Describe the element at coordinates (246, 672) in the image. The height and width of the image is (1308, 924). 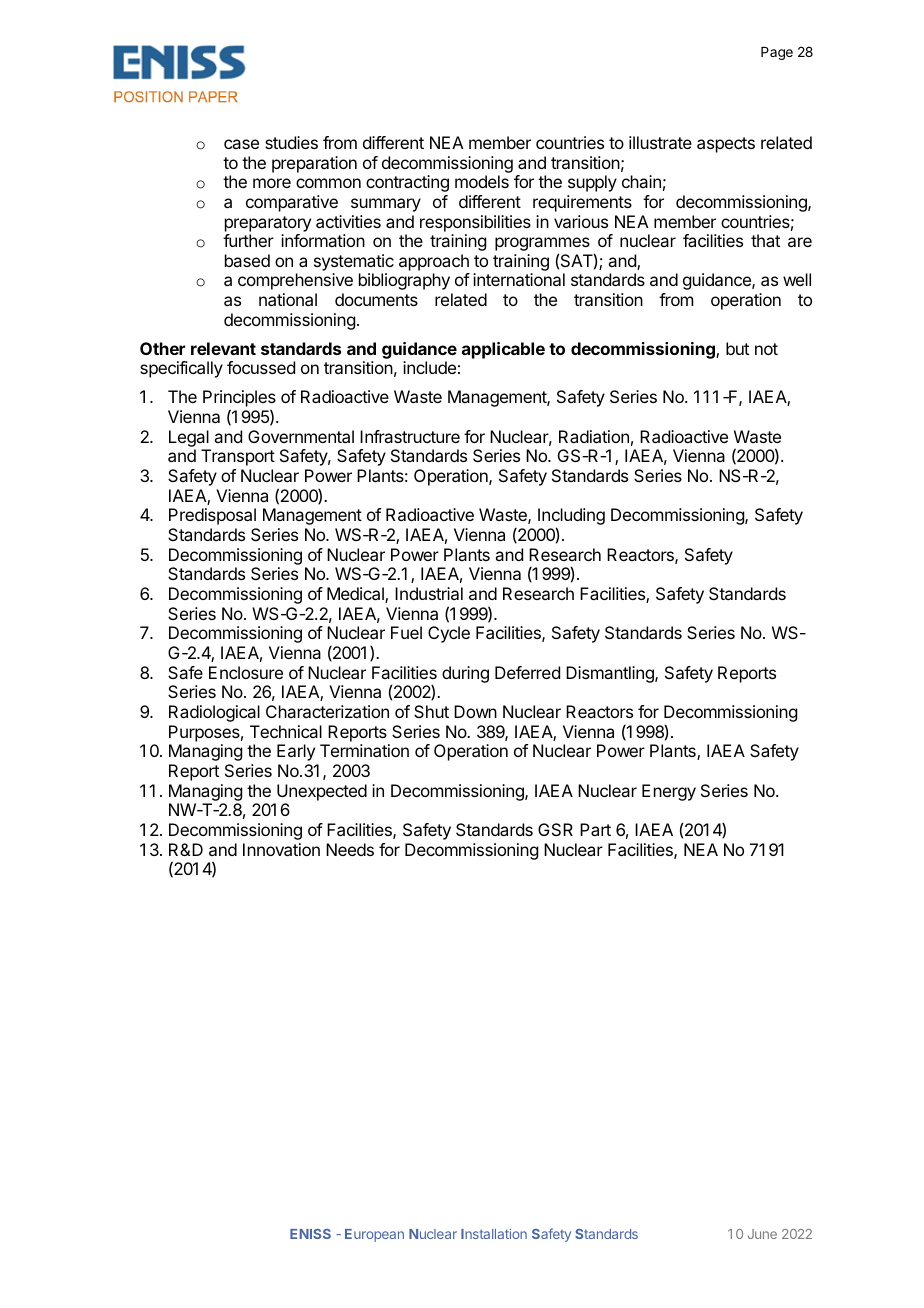
I see `Enclosure` at that location.
